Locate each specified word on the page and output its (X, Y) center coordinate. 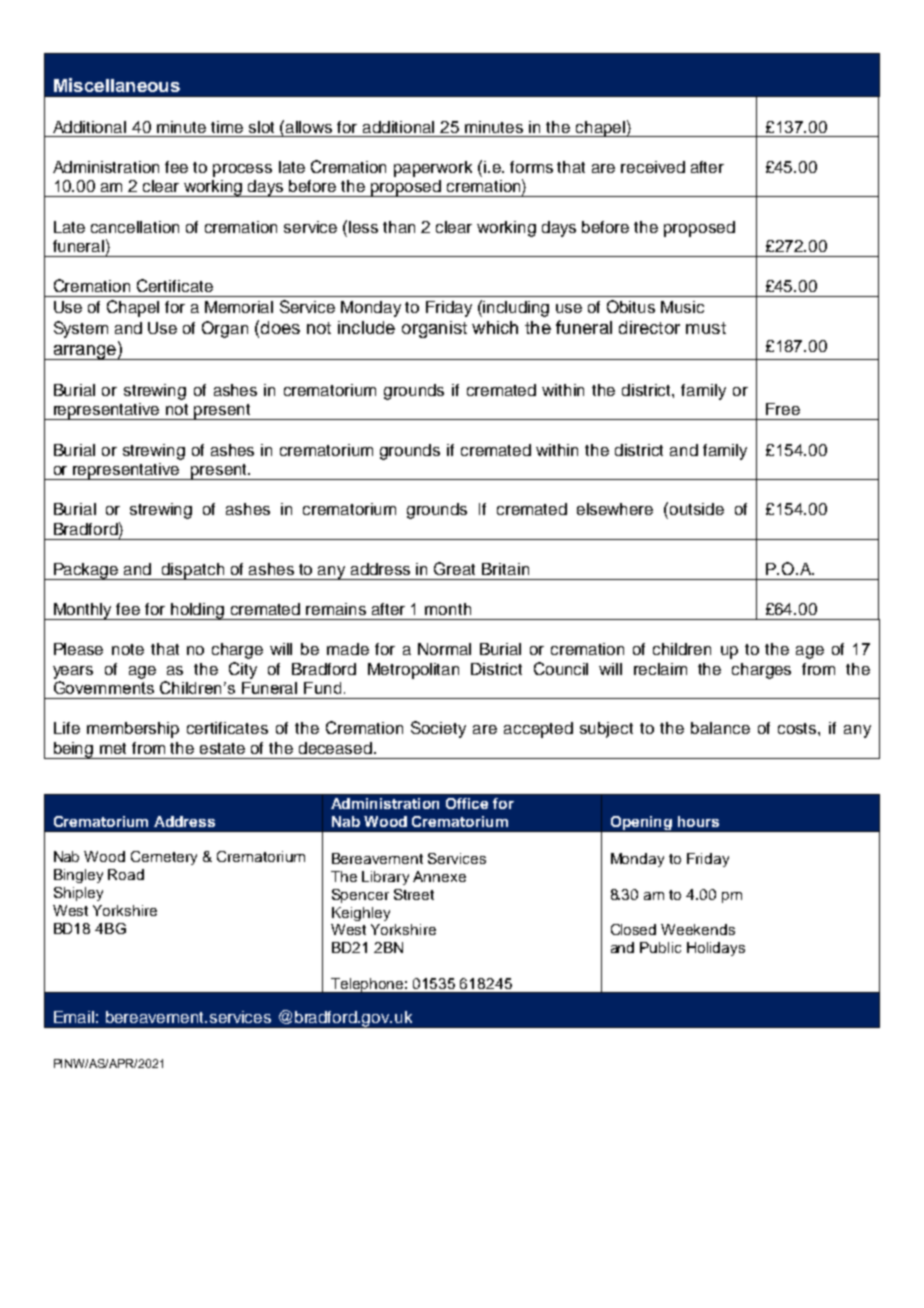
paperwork (433, 169)
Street (414, 894)
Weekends (698, 929)
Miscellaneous (117, 85)
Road (126, 874)
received (653, 167)
